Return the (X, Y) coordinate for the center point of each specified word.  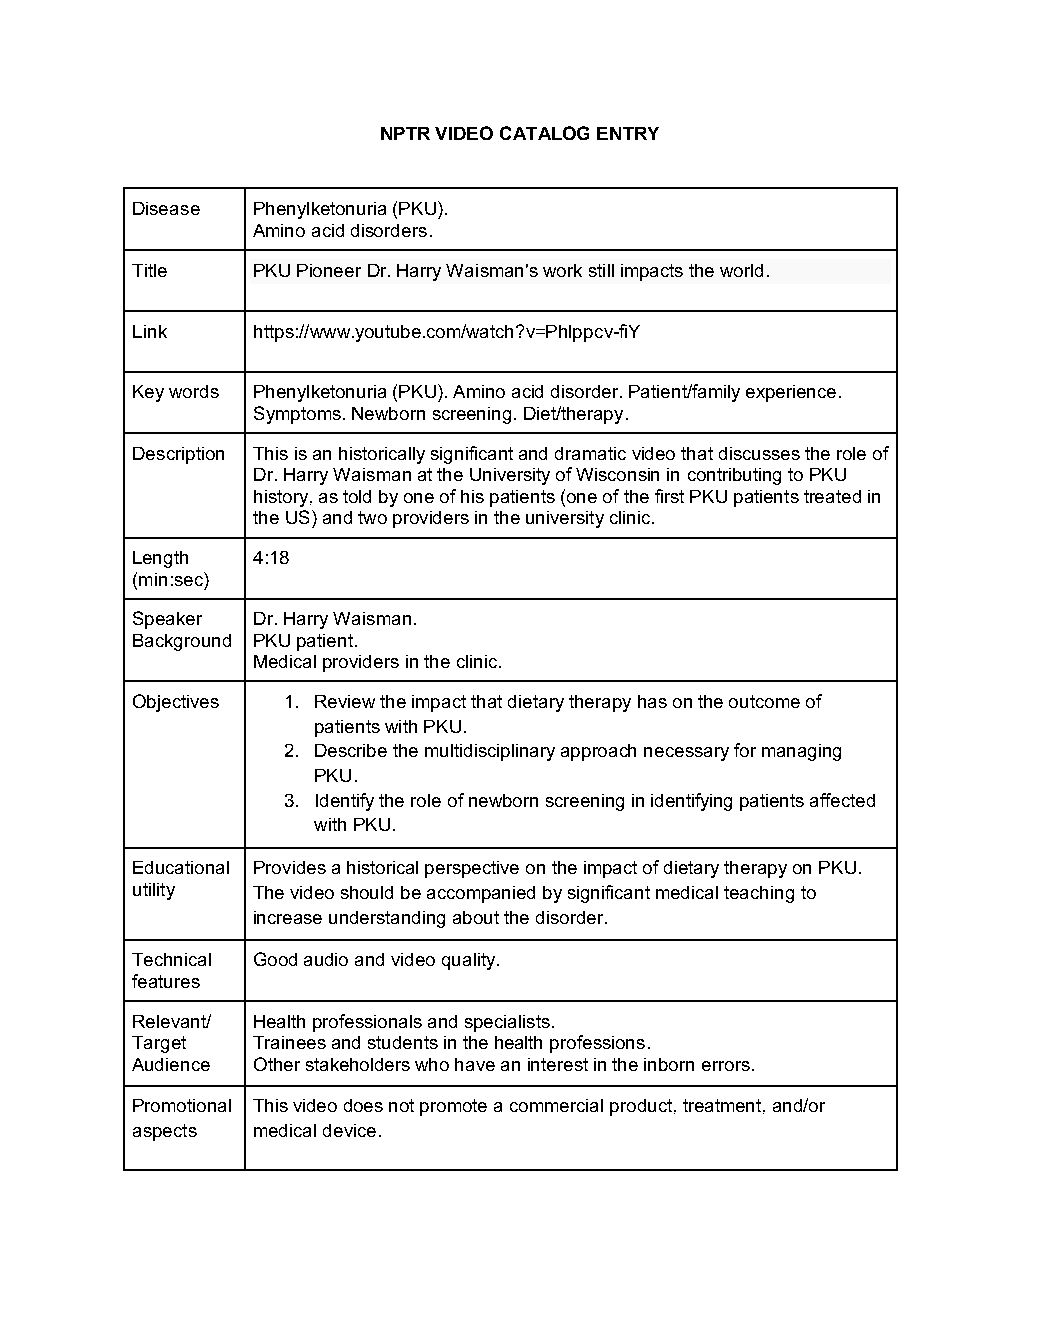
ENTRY (628, 133)
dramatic (590, 453)
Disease (166, 208)
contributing (734, 476)
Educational (181, 867)
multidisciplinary (490, 752)
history (282, 498)
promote (453, 1107)
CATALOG (544, 133)
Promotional (182, 1105)
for (745, 750)
